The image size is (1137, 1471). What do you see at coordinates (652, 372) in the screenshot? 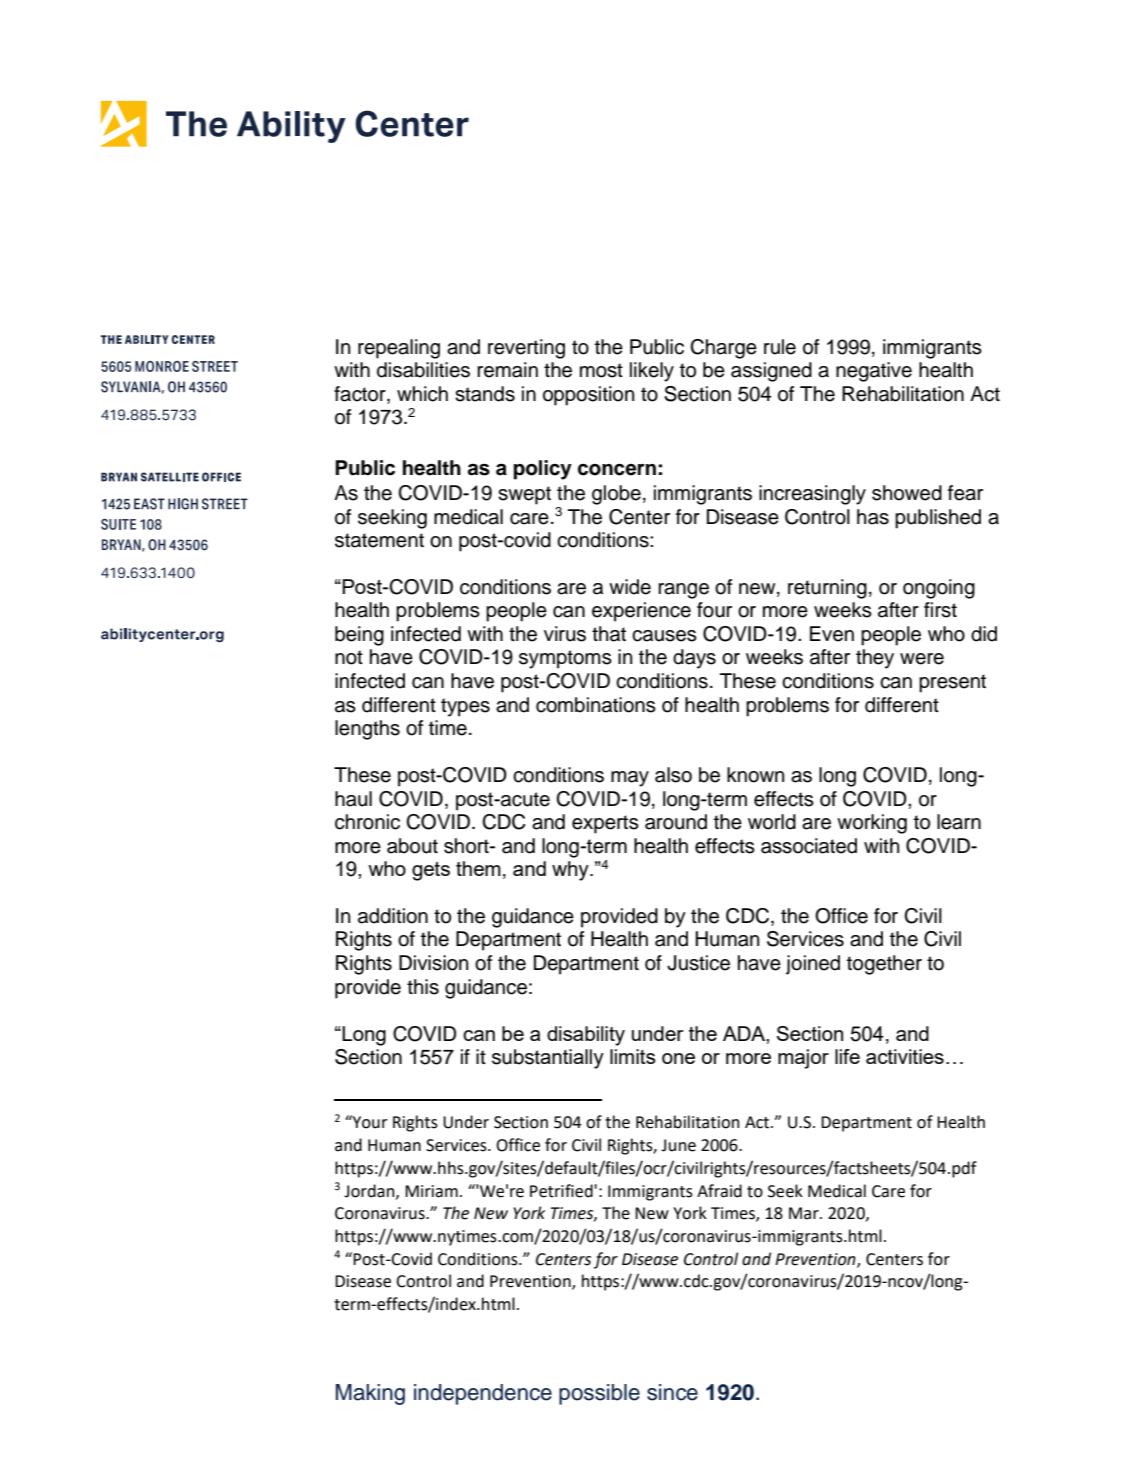
I see `likely` at bounding box center [652, 372].
